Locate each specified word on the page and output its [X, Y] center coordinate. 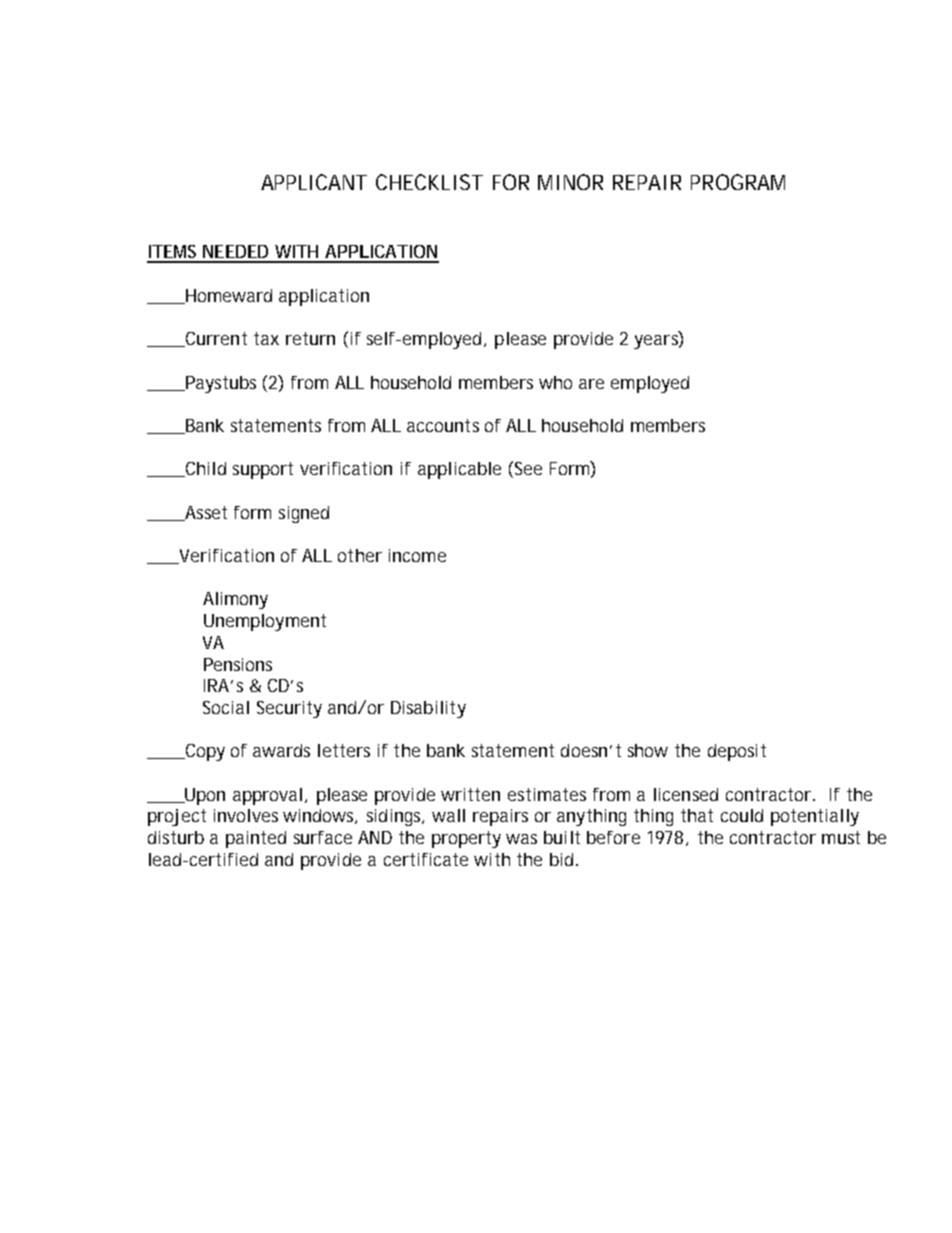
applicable [459, 470]
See [528, 468]
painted [256, 839]
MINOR [570, 182]
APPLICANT [314, 182]
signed [304, 514]
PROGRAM [738, 182]
